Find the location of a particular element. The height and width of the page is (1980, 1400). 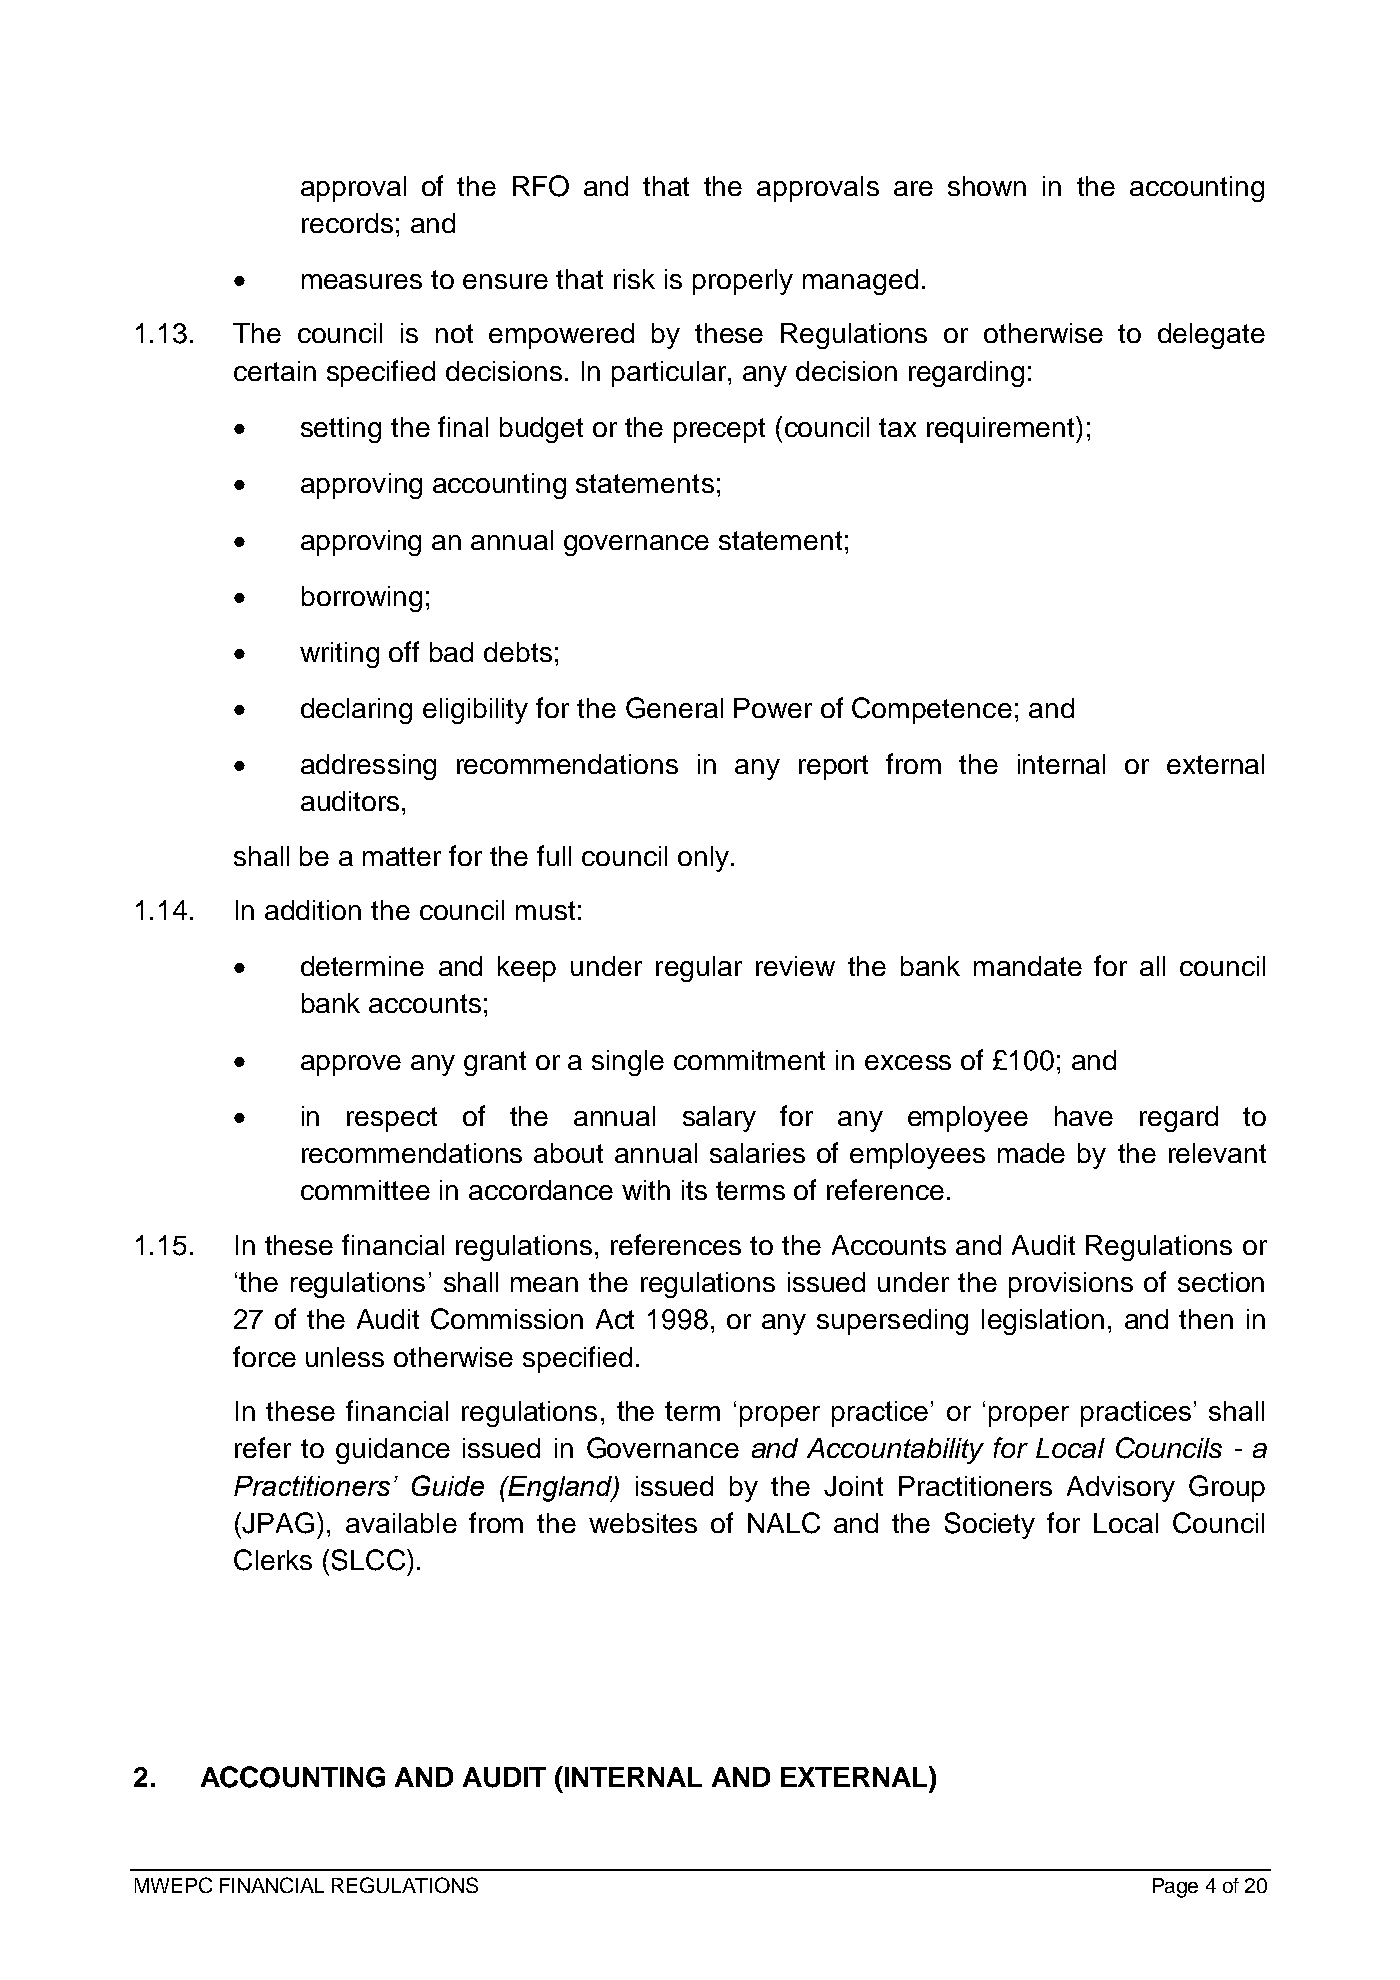

addressing is located at coordinates (368, 767).
